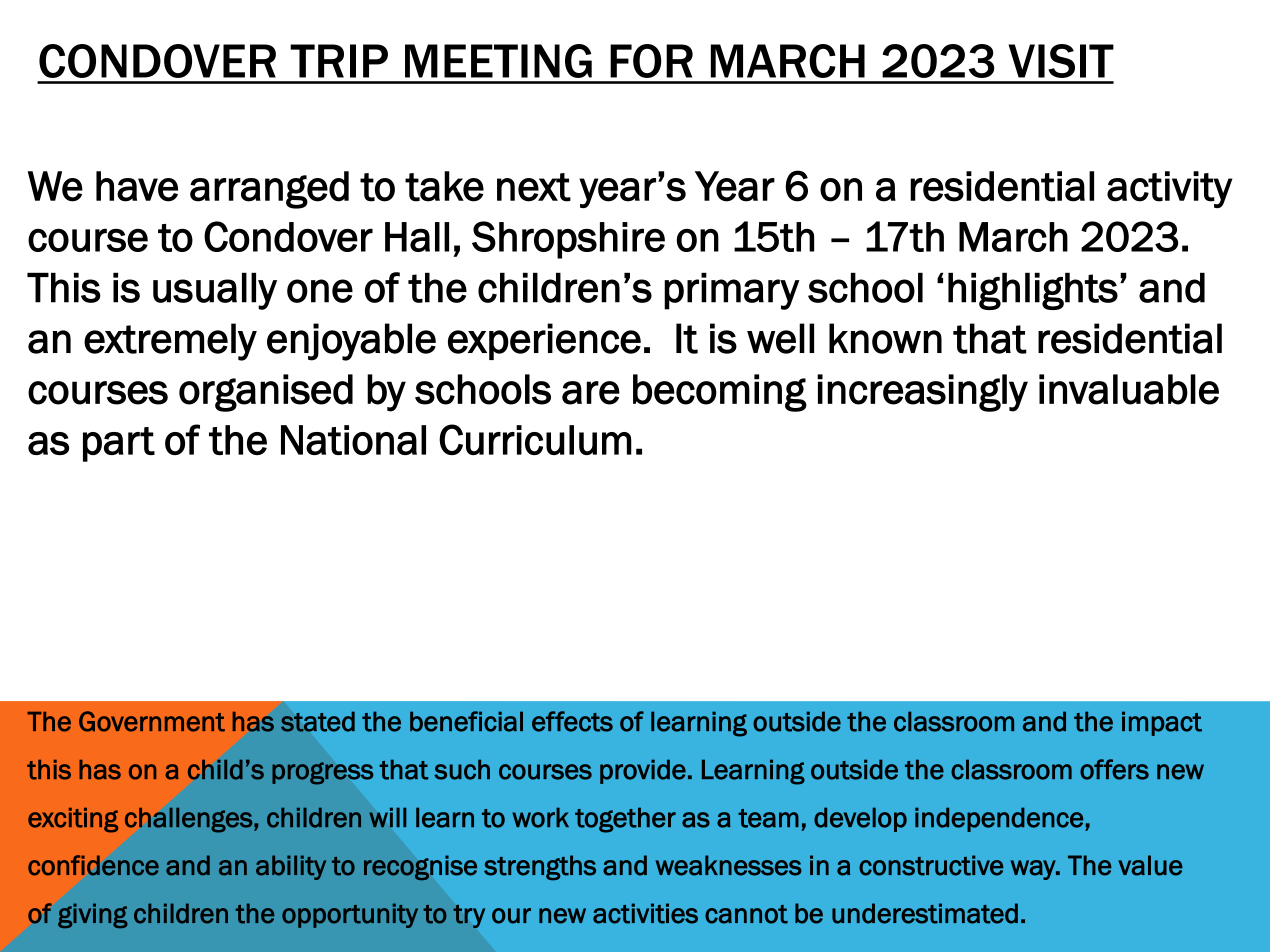 This page has height=952, width=1270. What do you see at coordinates (572, 721) in the page?
I see `effects` at bounding box center [572, 721].
